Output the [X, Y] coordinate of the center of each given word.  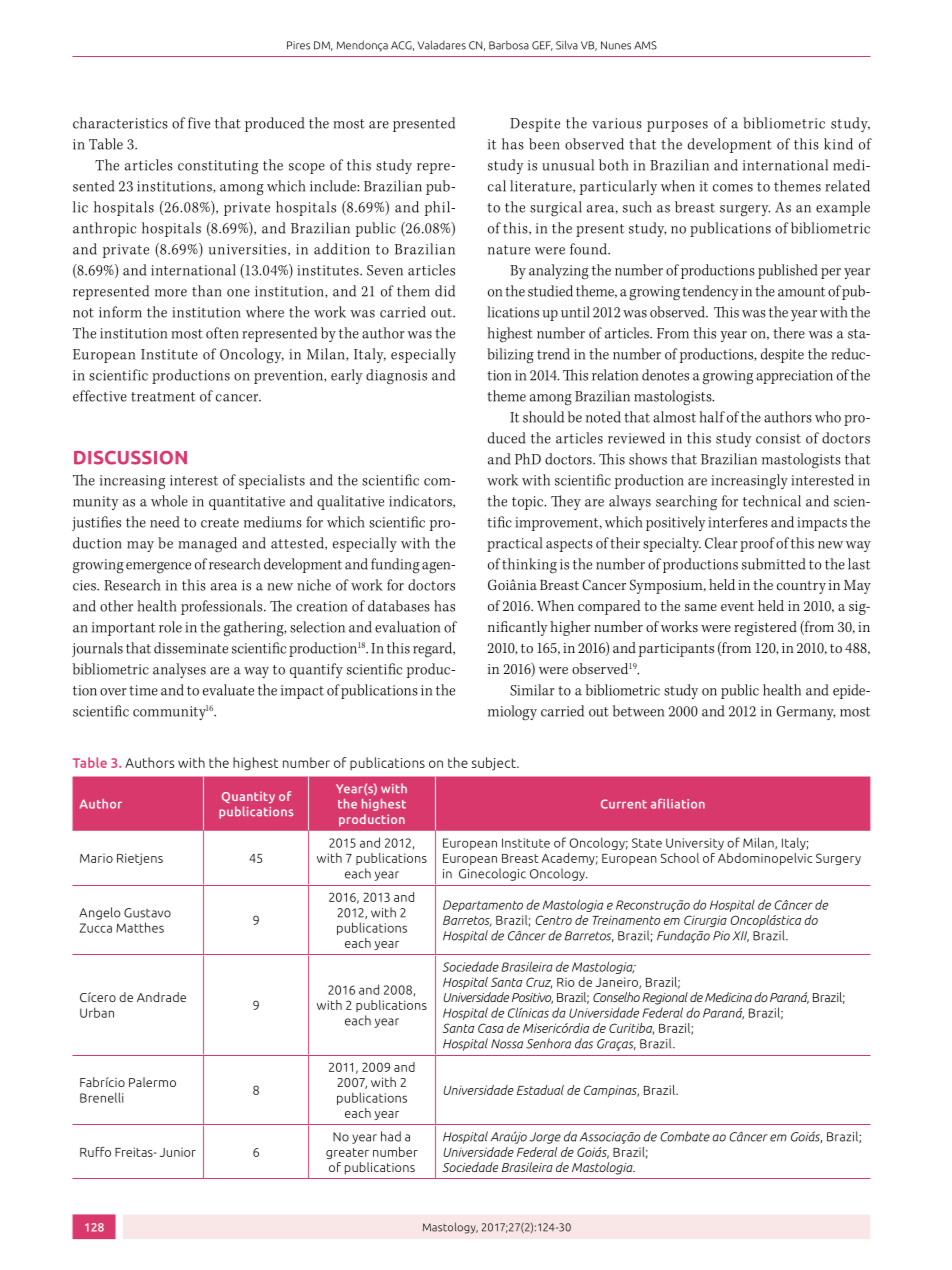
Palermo [152, 1082]
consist [778, 438]
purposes [677, 126]
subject [495, 764]
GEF [542, 46]
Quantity [248, 797]
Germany [805, 713]
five [199, 123]
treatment [163, 397]
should [543, 417]
